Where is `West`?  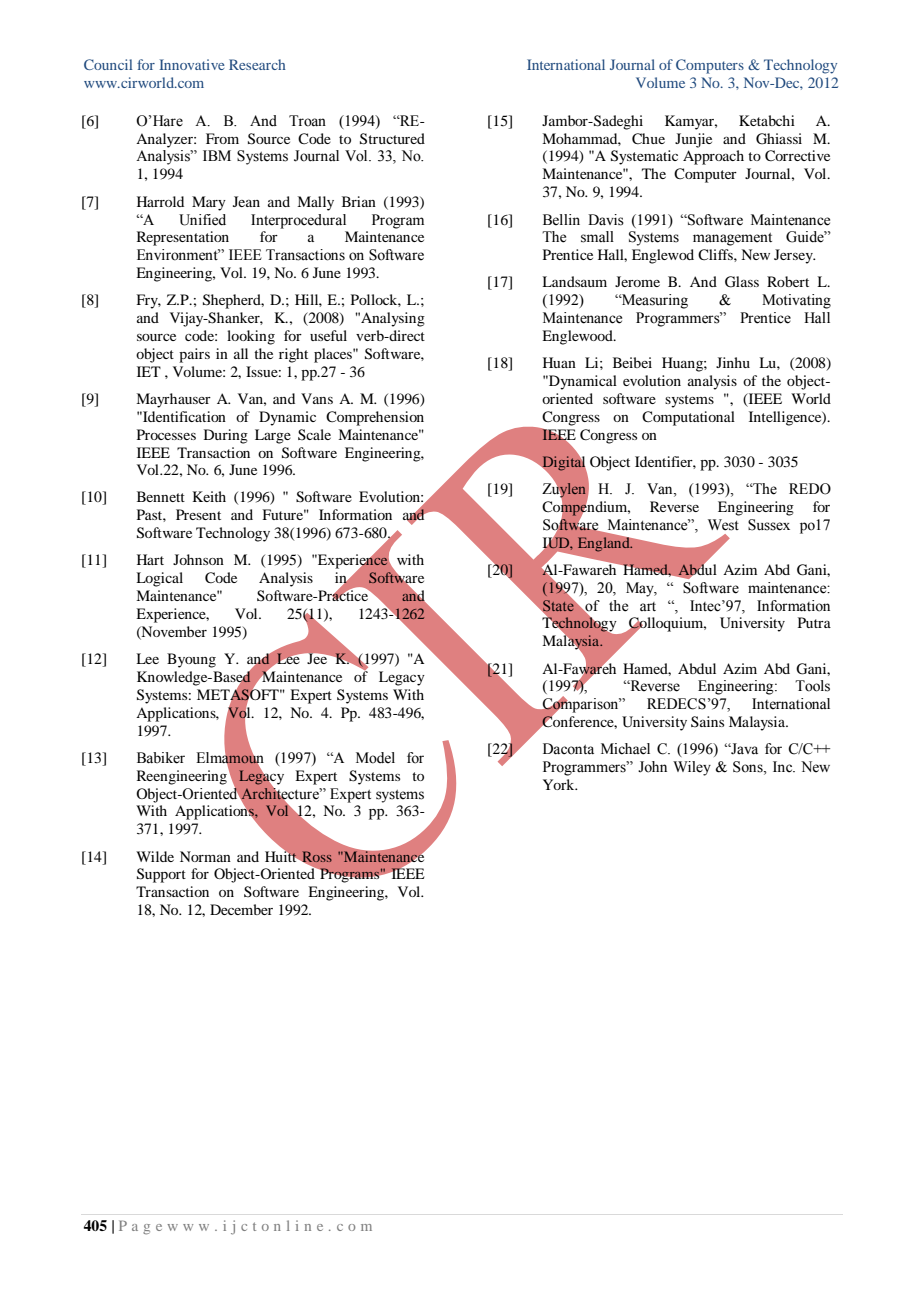 West is located at coordinates (723, 525).
